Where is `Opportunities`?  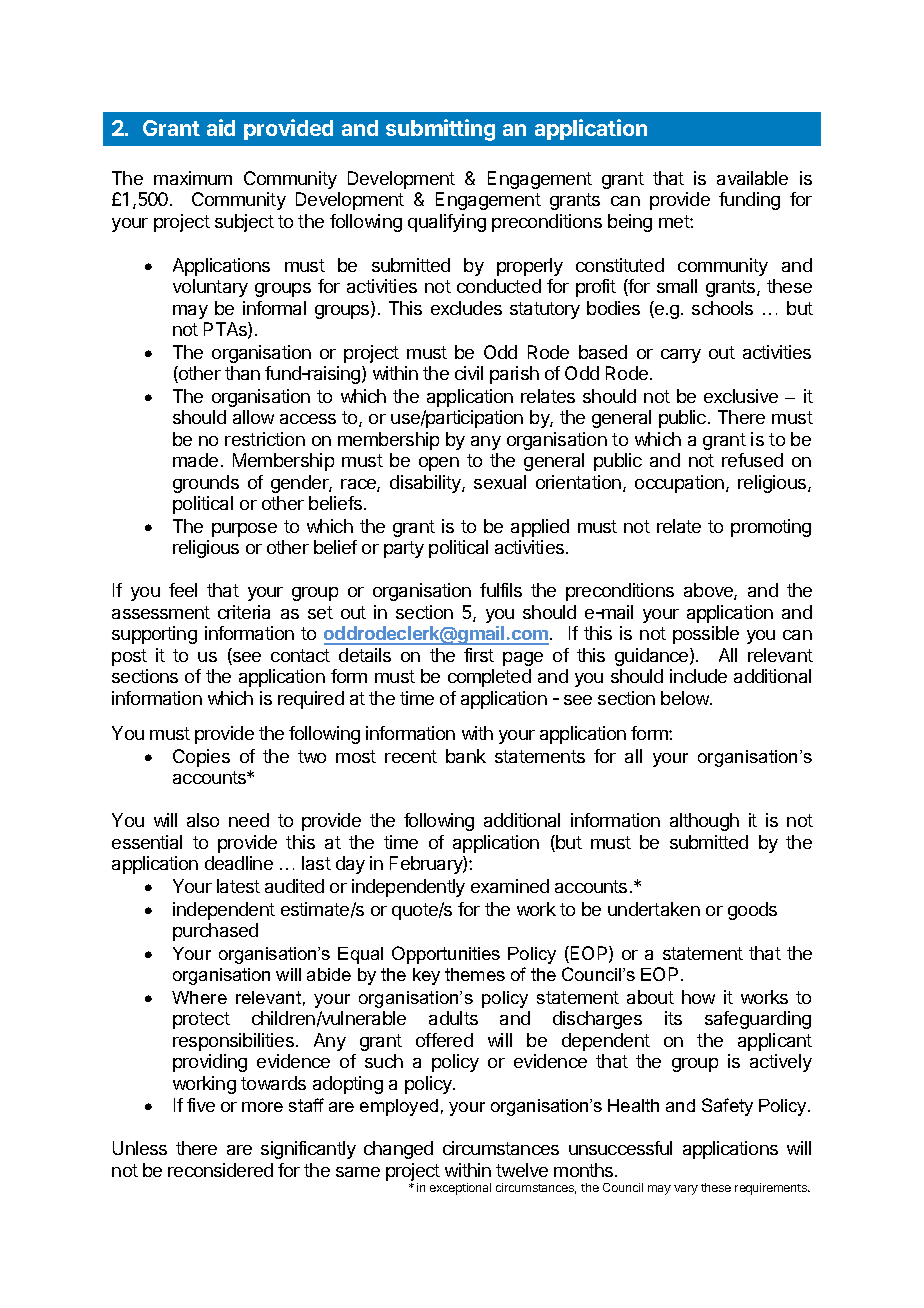
Opportunities is located at coordinates (446, 955).
